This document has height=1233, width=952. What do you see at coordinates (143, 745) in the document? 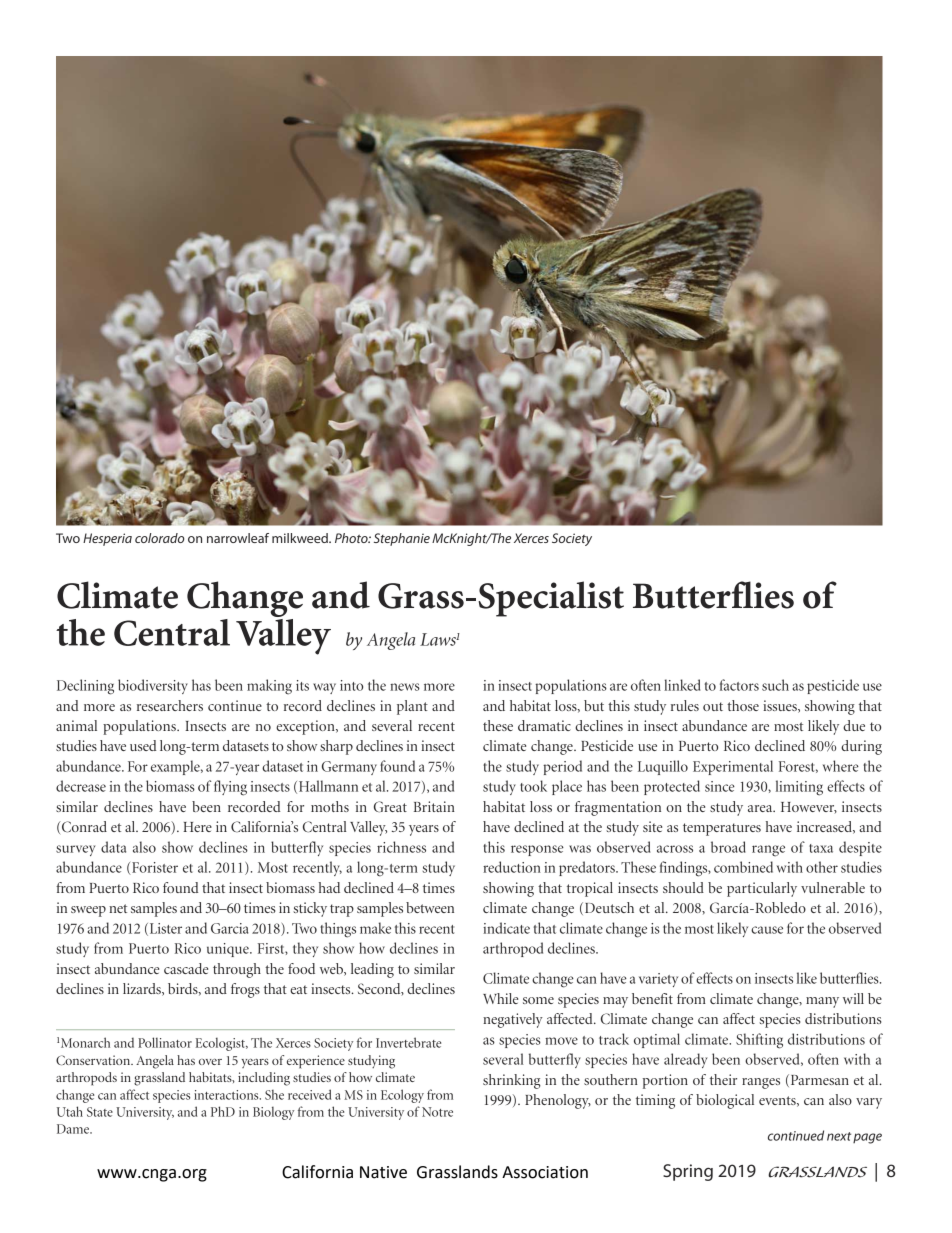
I see `used` at bounding box center [143, 745].
